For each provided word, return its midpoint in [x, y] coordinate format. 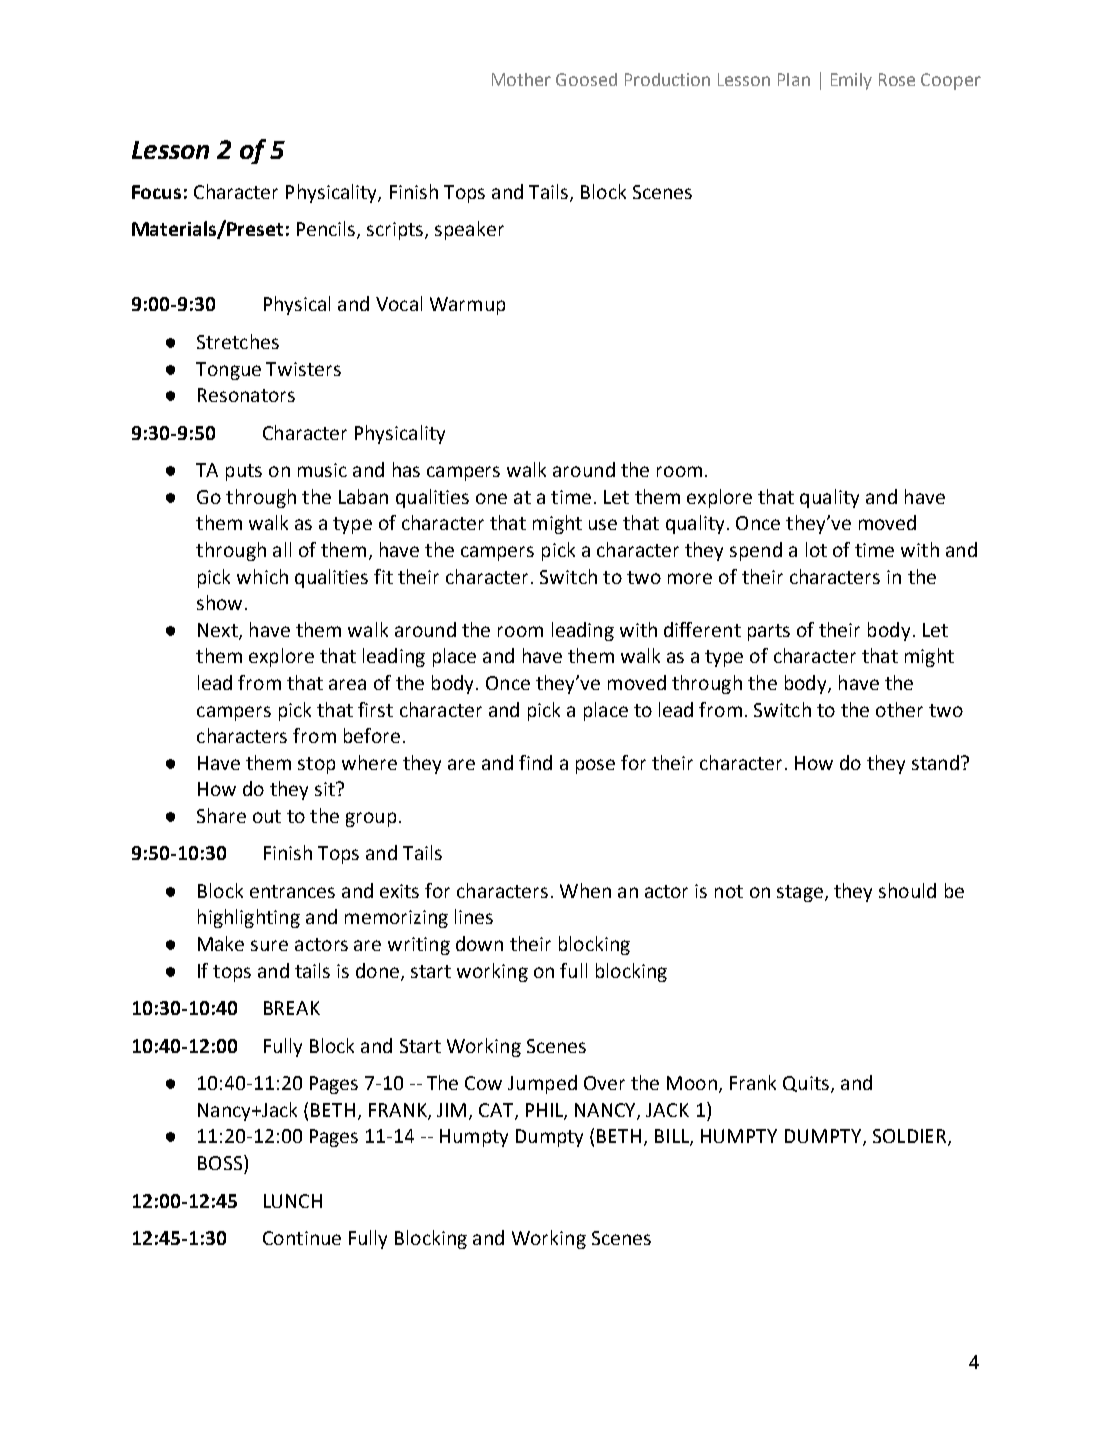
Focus [156, 192]
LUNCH [293, 1201]
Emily [851, 81]
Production [667, 79]
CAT [497, 1111]
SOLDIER [911, 1137]
